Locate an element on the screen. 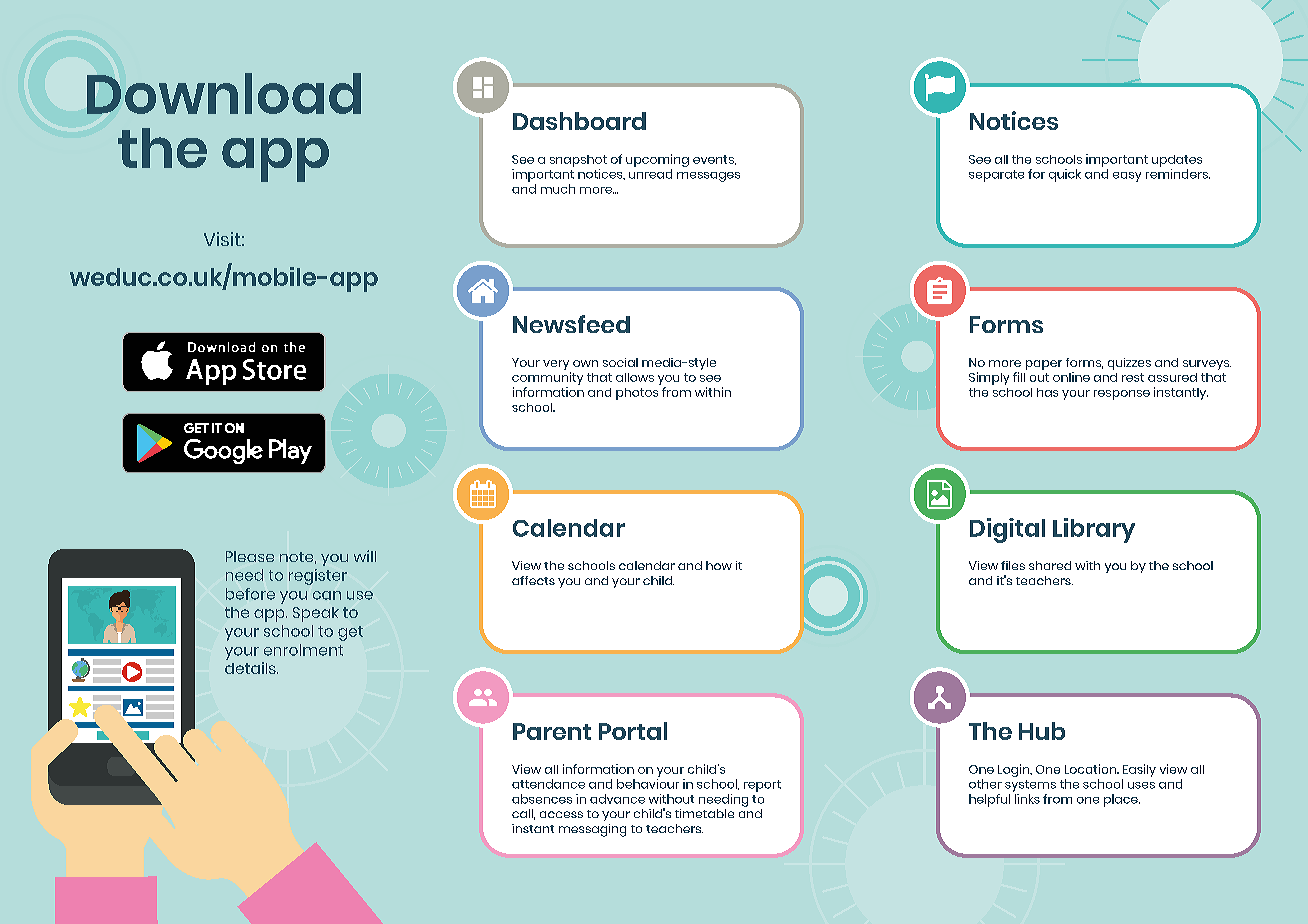 The width and height of the screenshot is (1308, 924). timetable is located at coordinates (704, 813).
